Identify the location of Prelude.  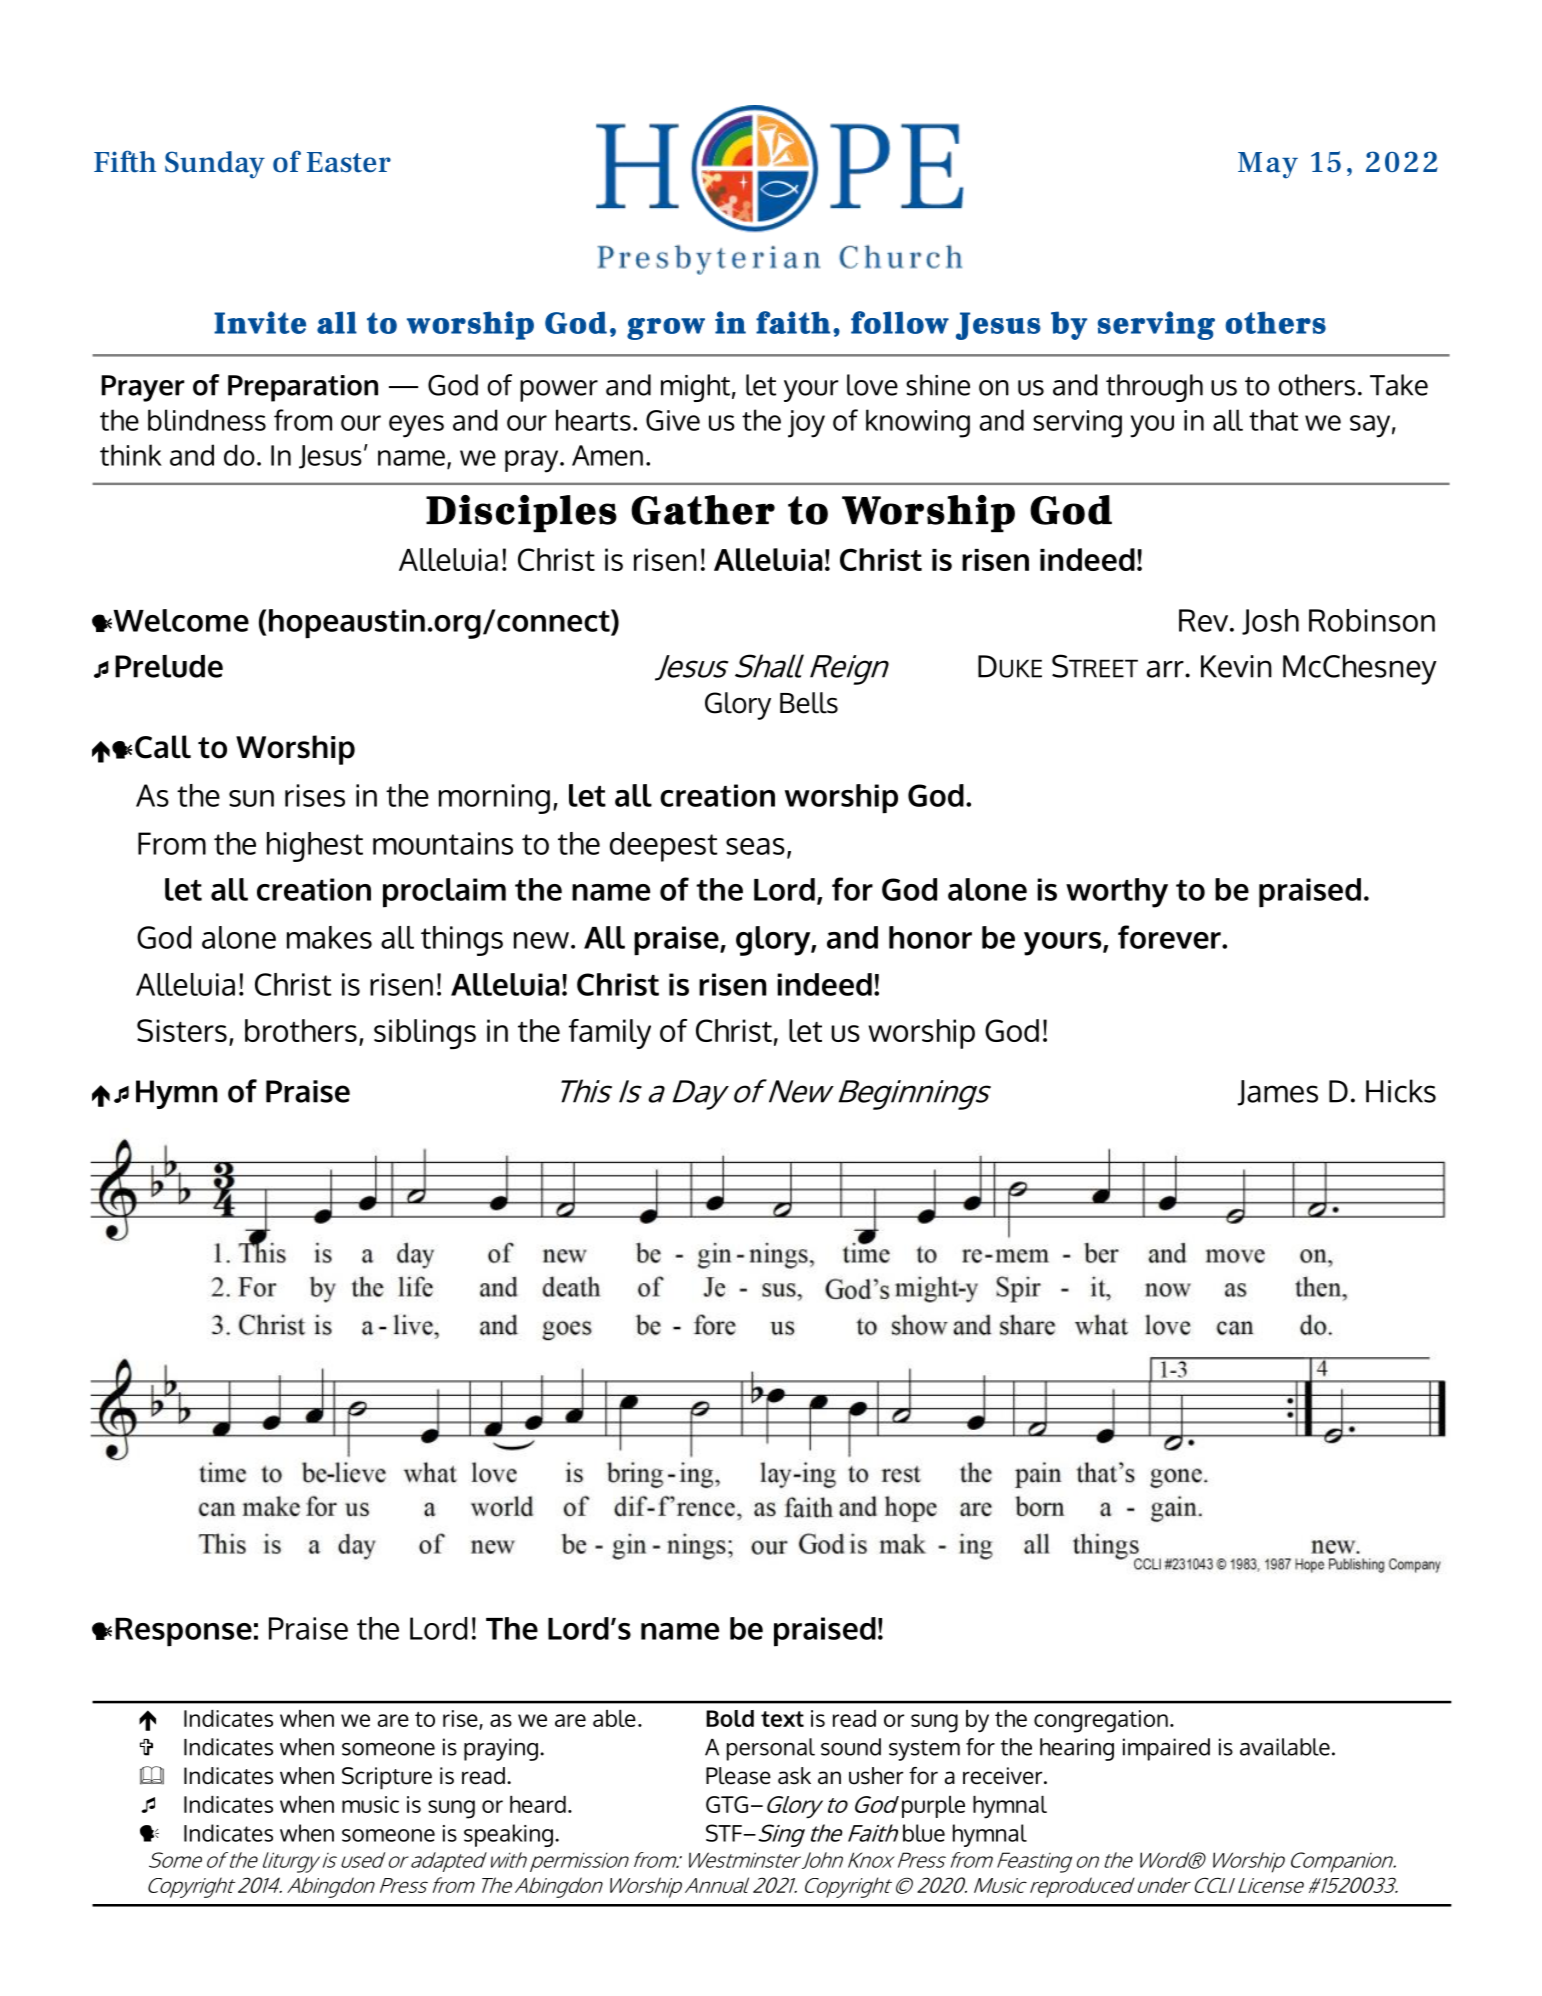
(169, 666).
